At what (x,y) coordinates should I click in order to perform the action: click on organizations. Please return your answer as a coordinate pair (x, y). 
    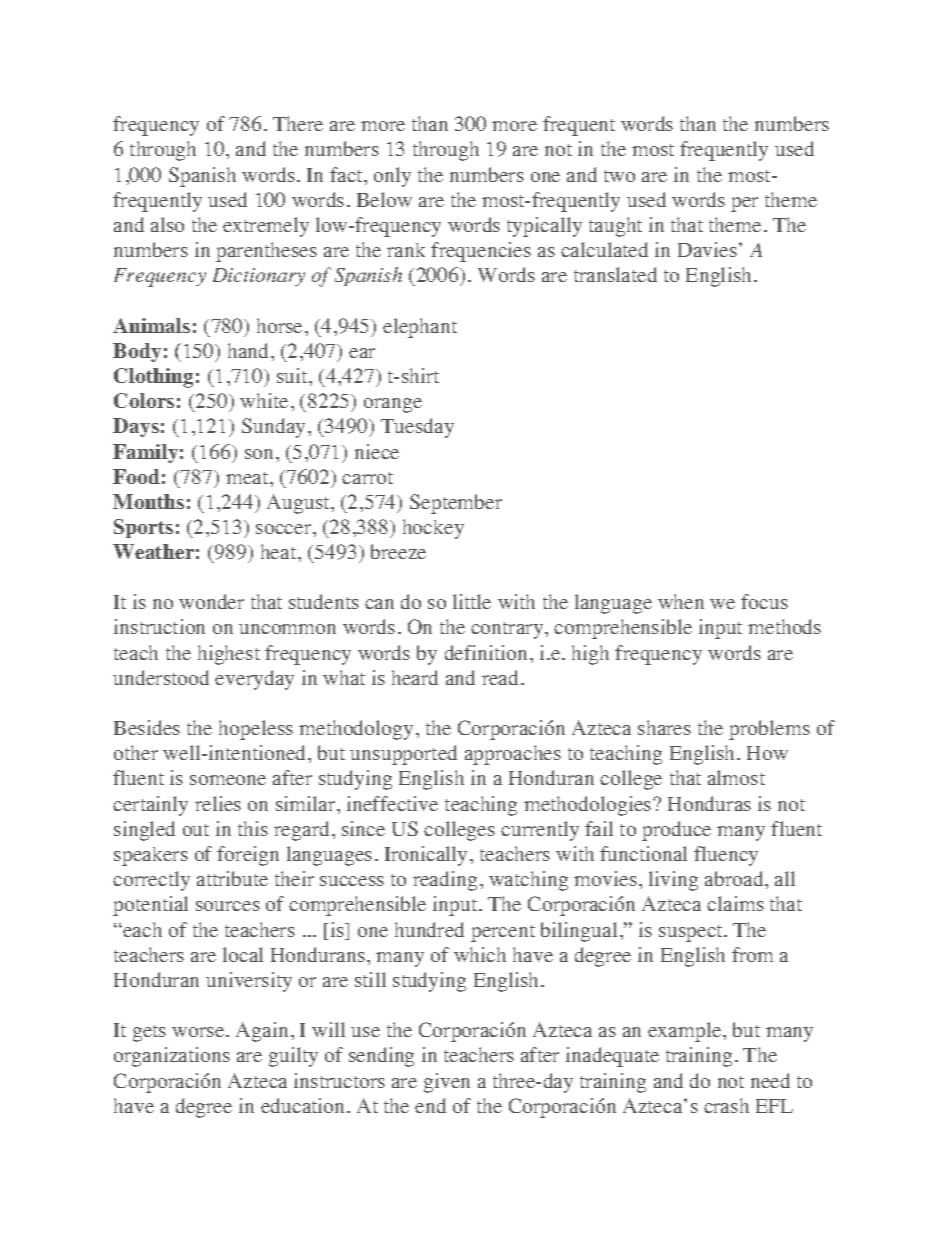
    Looking at the image, I should click on (172, 1057).
